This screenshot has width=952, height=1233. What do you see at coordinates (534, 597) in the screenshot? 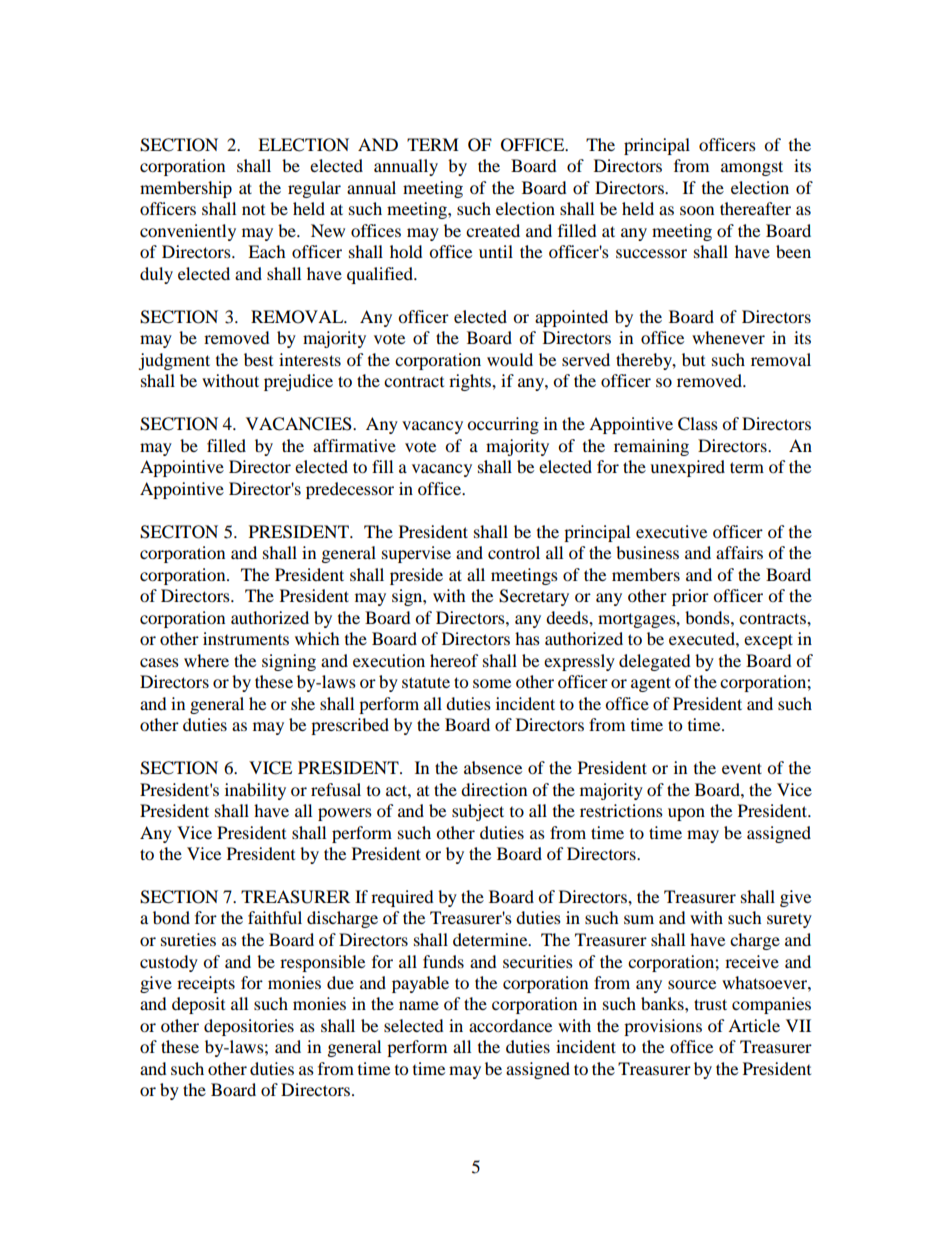
I see `Secretary` at bounding box center [534, 597].
